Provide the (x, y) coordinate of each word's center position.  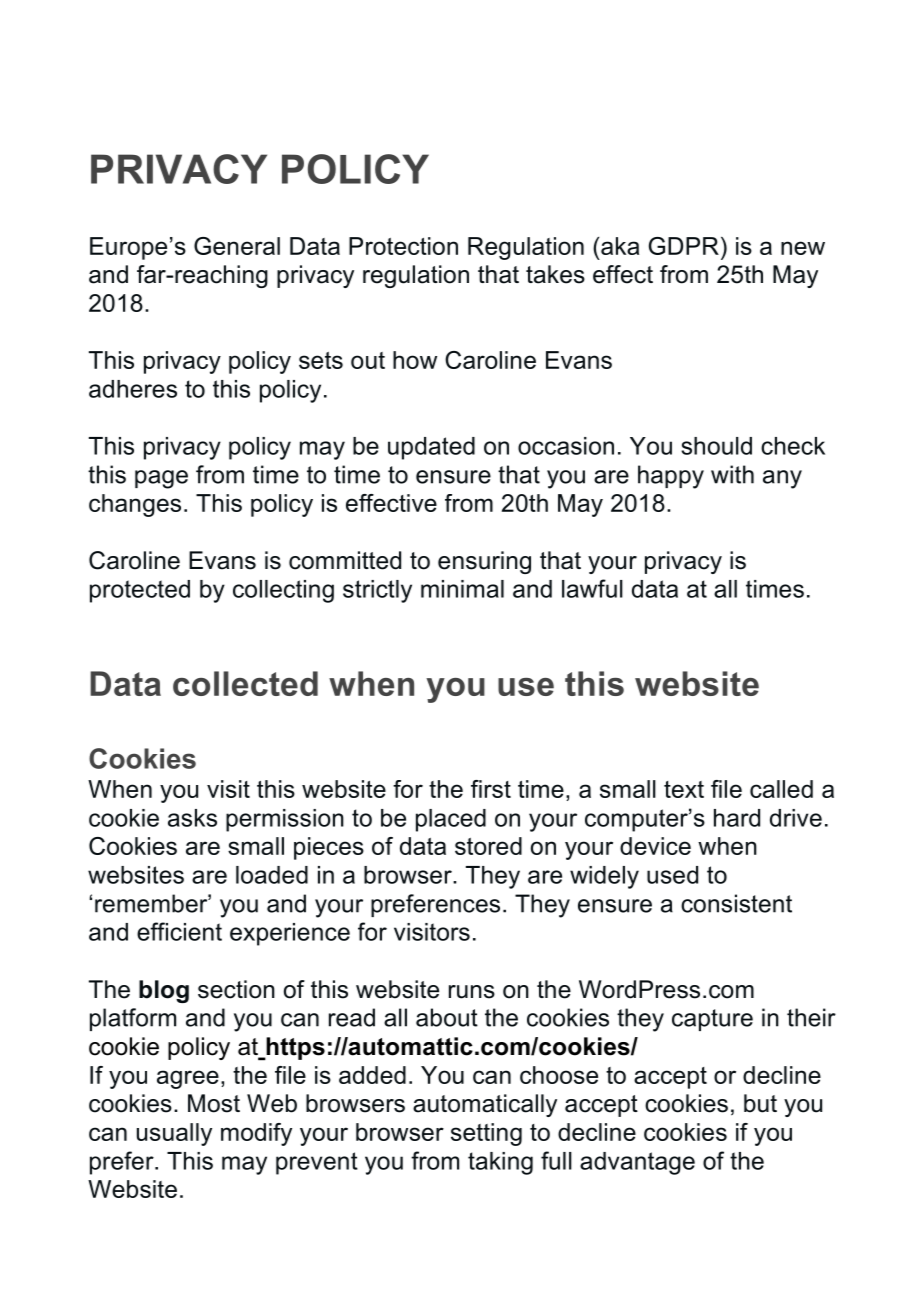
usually (174, 1134)
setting (486, 1134)
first (491, 789)
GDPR (684, 246)
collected (245, 683)
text (684, 789)
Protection (403, 246)
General (237, 246)
